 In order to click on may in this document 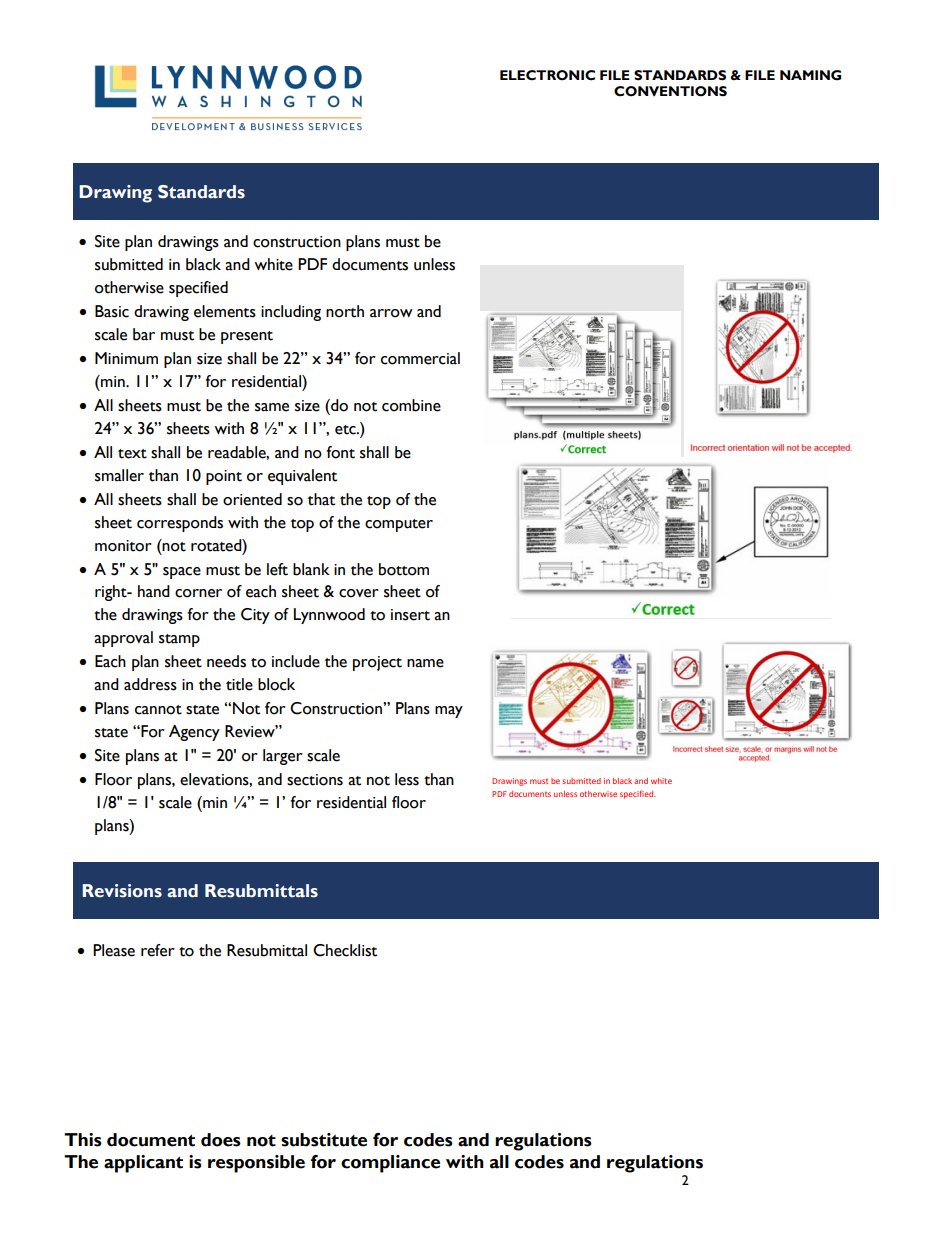, I will do `click(449, 712)`.
